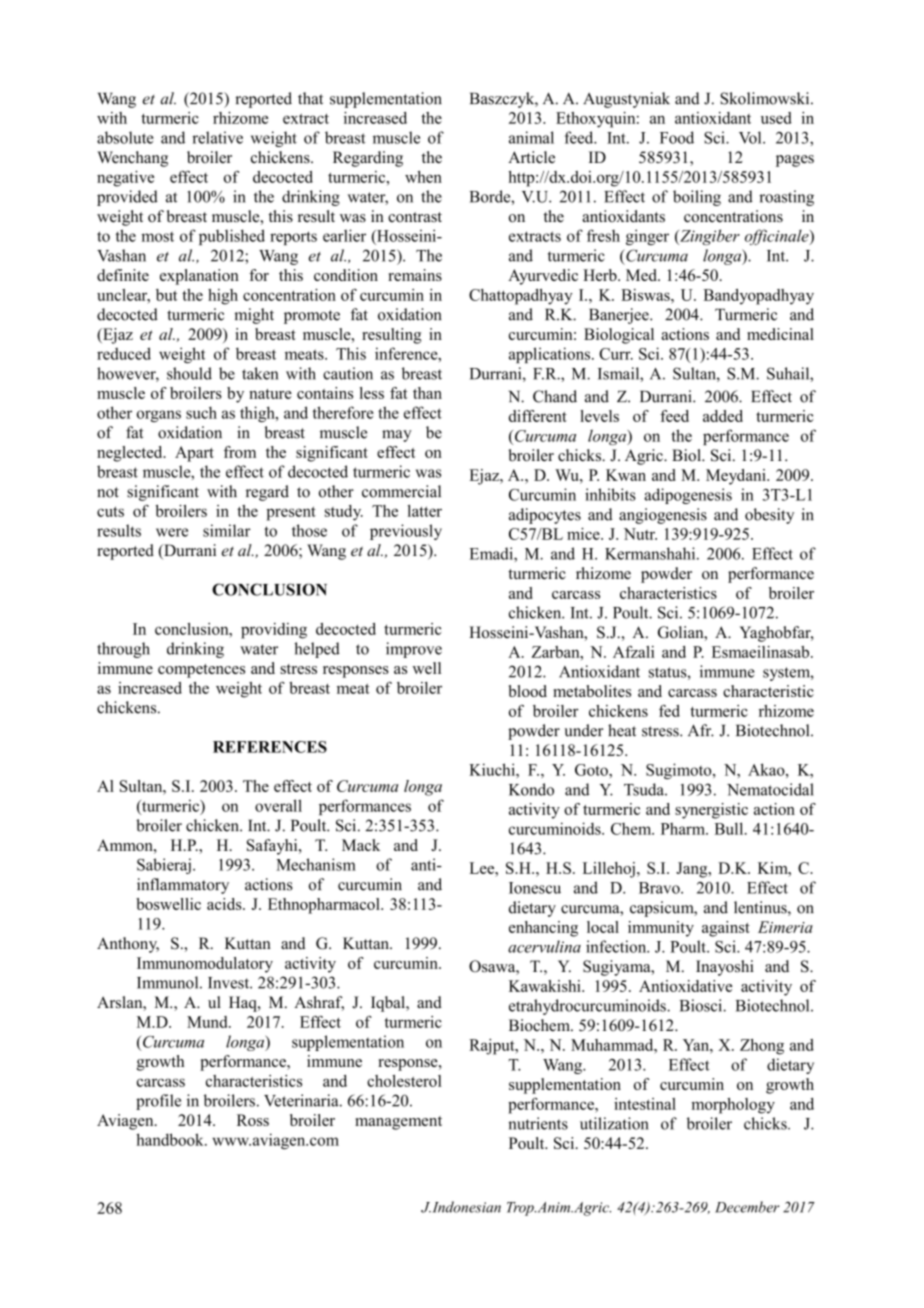  I want to click on added, so click(723, 416).
